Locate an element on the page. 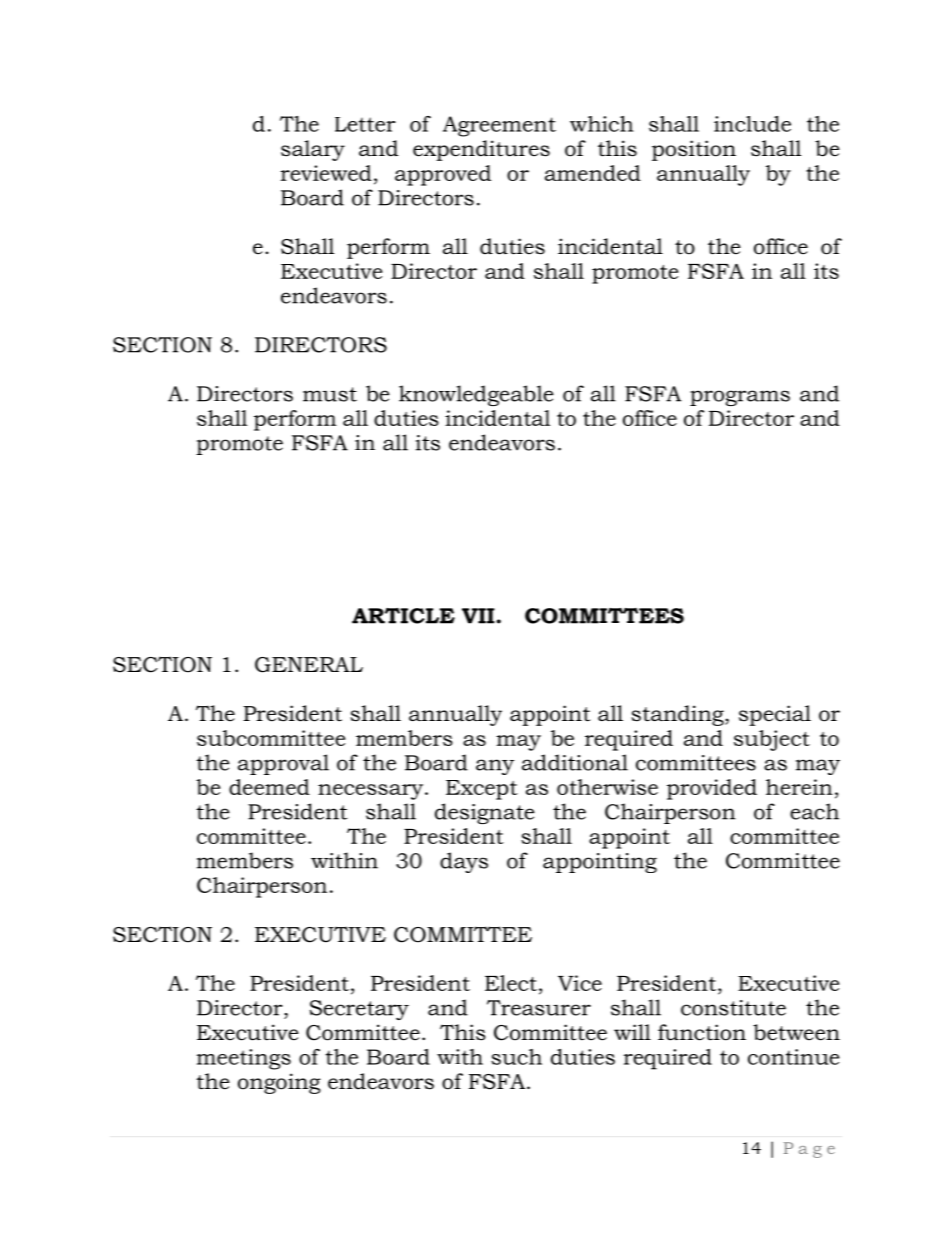 The height and width of the document is (1233, 952). ongoing is located at coordinates (279, 1083).
